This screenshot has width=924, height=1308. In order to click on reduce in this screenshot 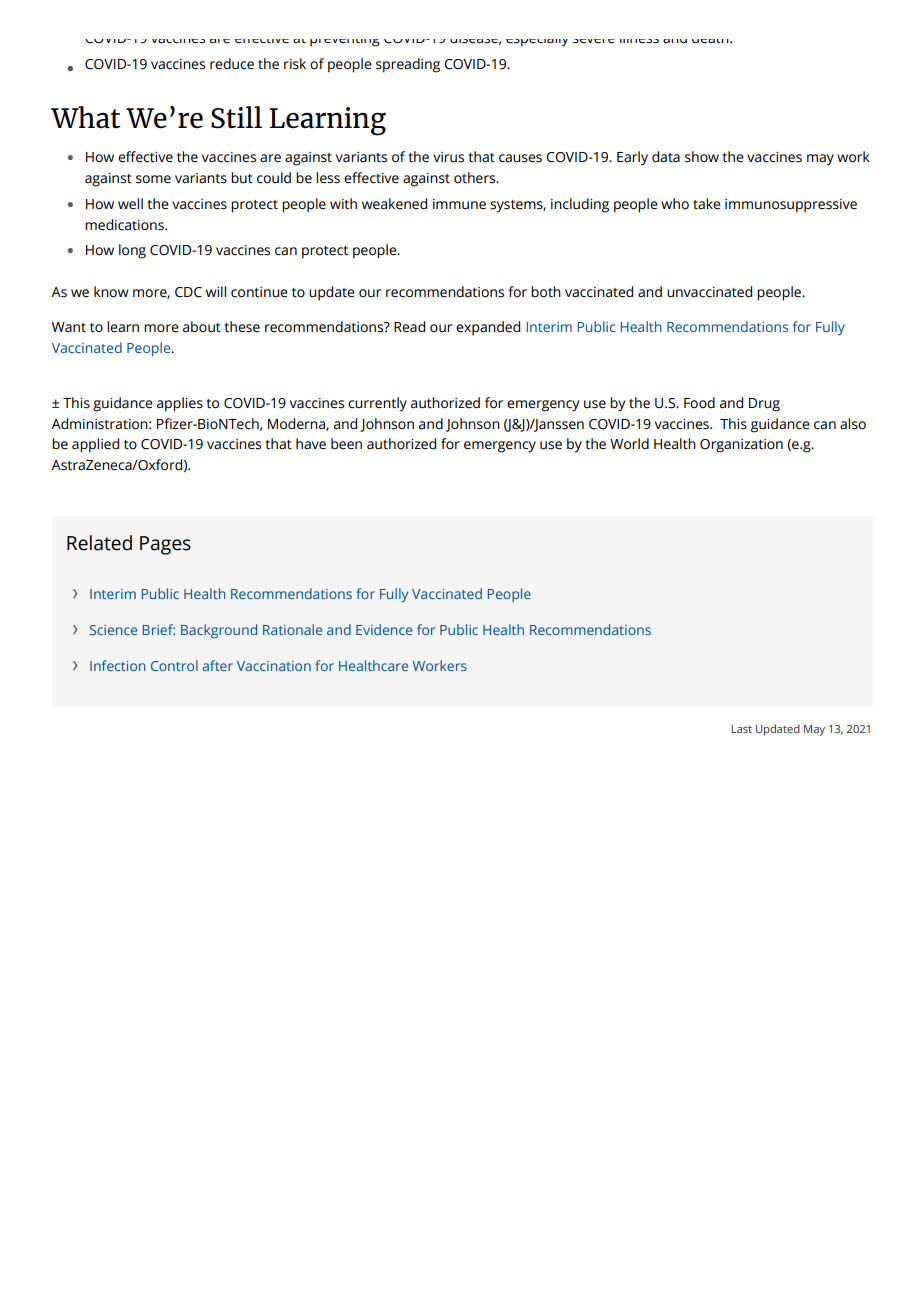, I will do `click(232, 64)`.
